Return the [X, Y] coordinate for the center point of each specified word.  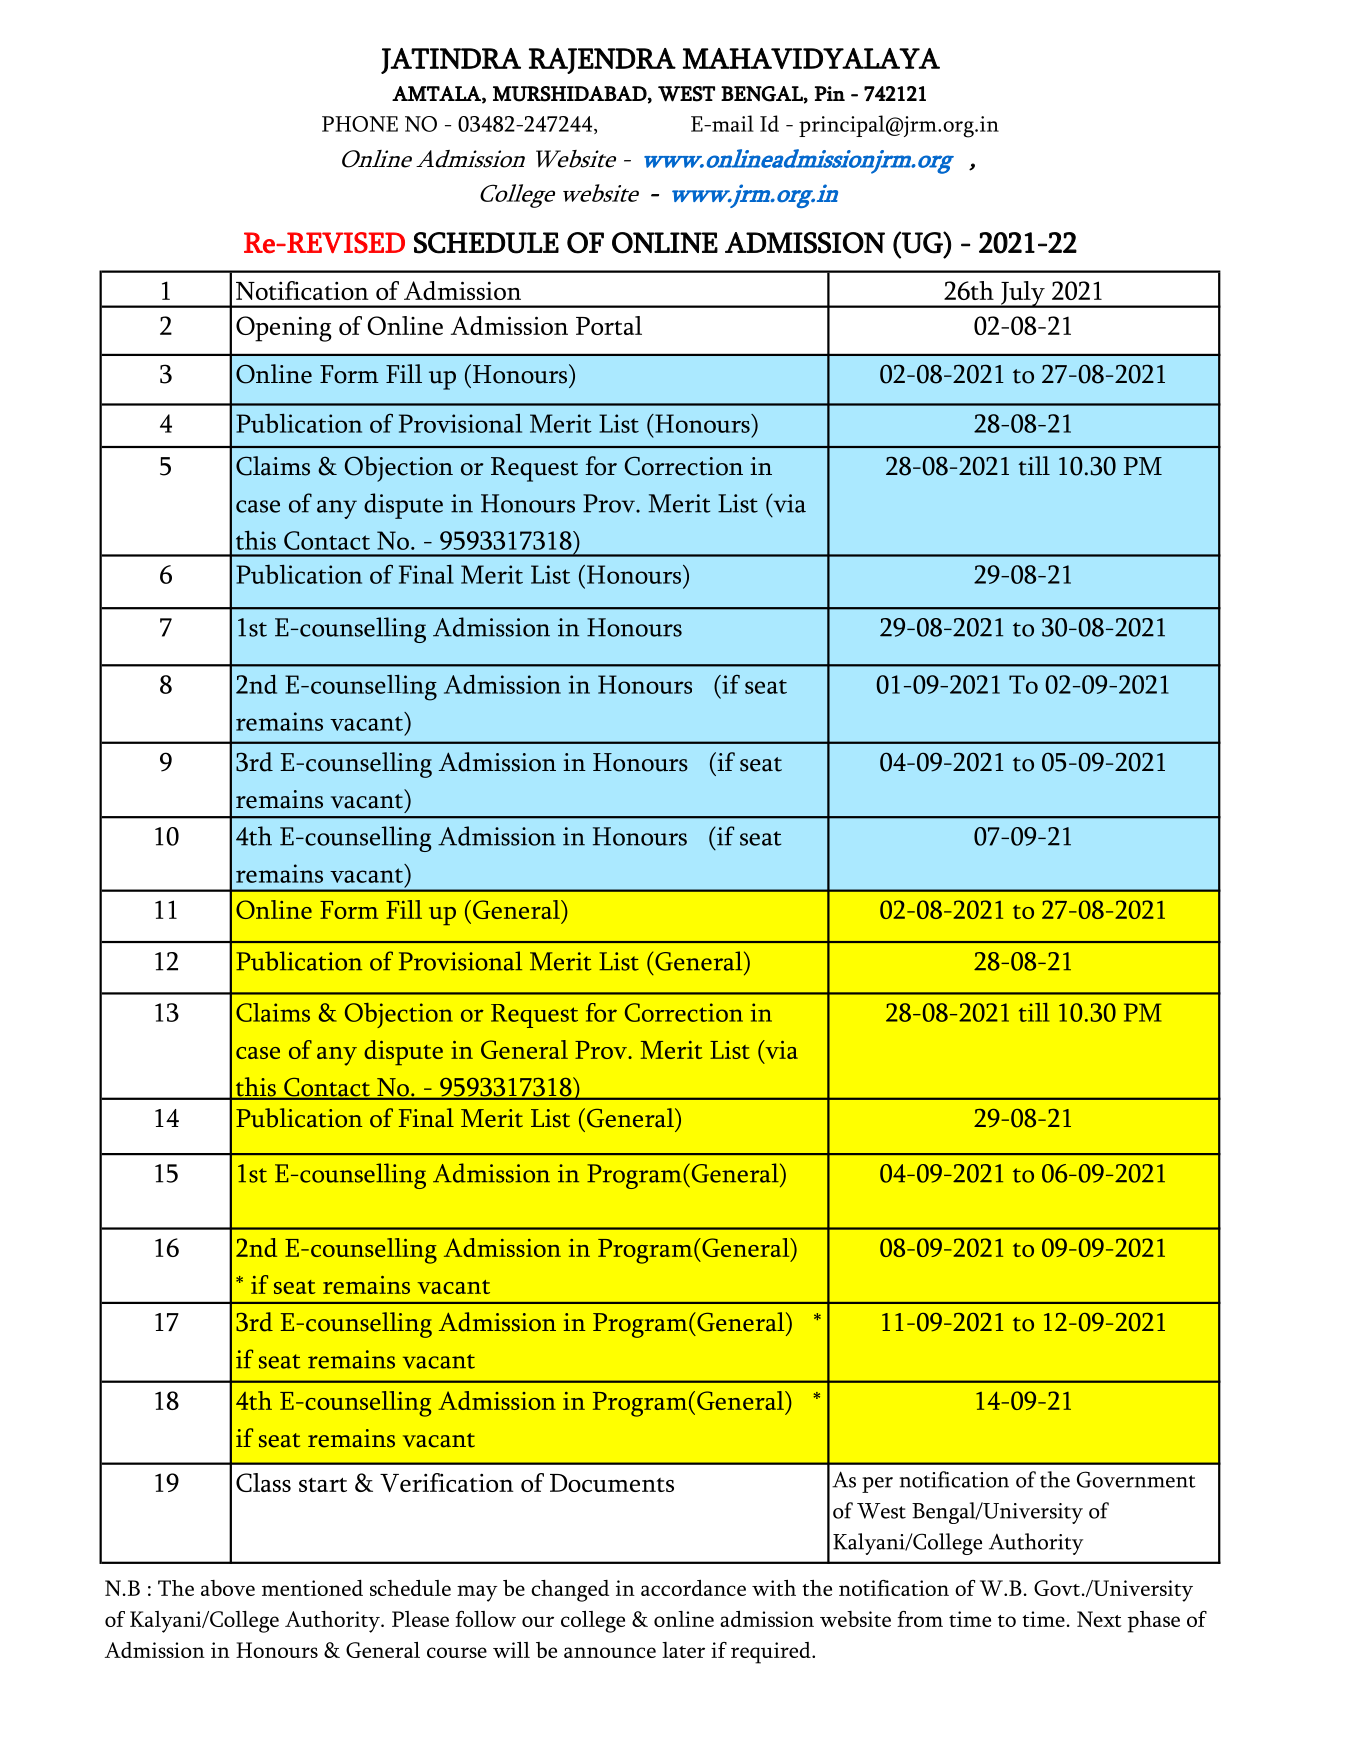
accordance [693, 1588]
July [1023, 294]
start [323, 1485]
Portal [609, 325]
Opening [284, 329]
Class [263, 1482]
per [877, 1485]
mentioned [312, 1588]
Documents [612, 1483]
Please [420, 1619]
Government [1136, 1479]
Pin [830, 93]
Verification [447, 1482]
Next [1099, 1619]
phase [1154, 1622]
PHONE [360, 124]
